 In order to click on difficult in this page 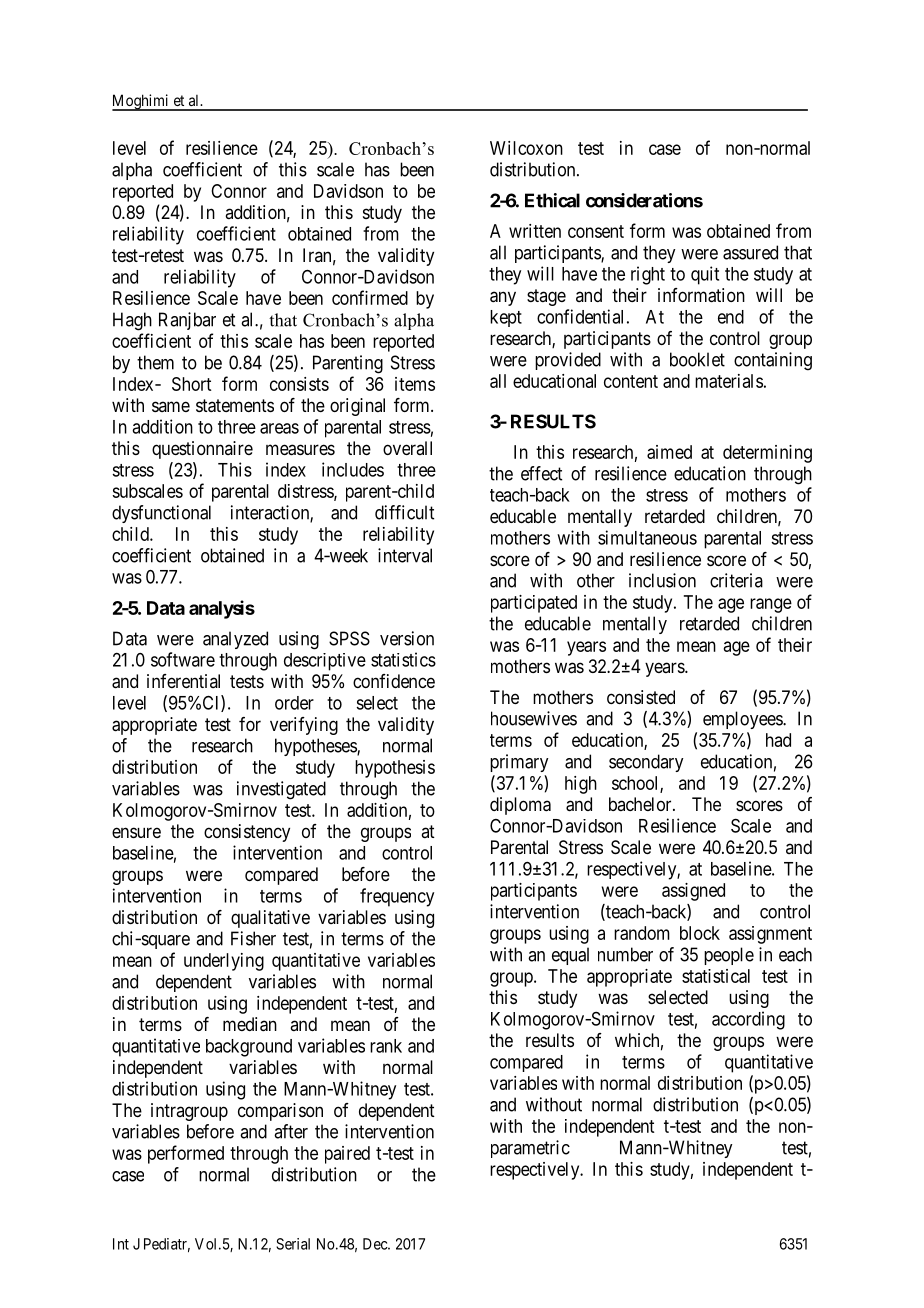, I will do `click(404, 512)`.
